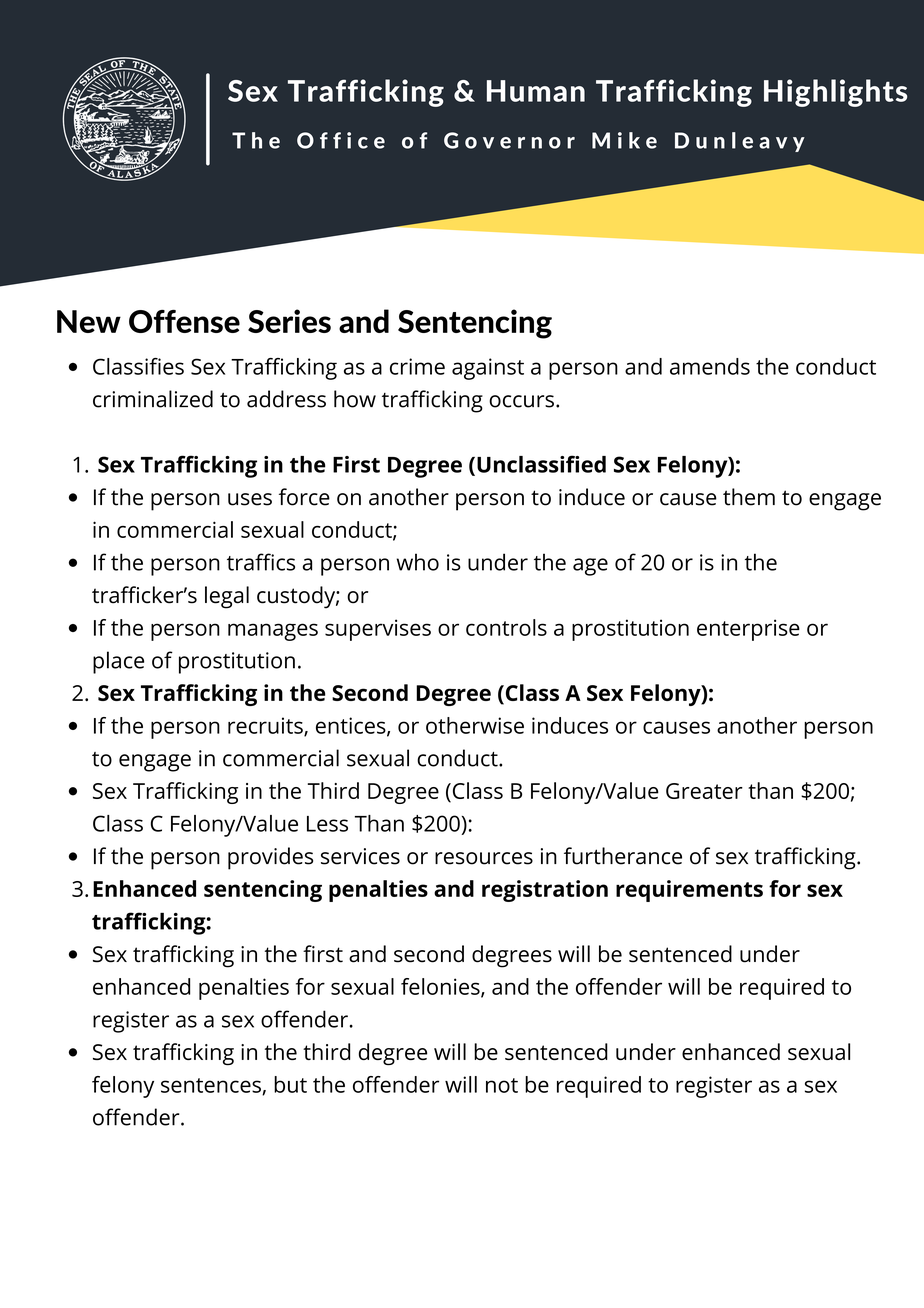 This document has height=1308, width=924. What do you see at coordinates (212, 1086) in the document?
I see `sentences` at bounding box center [212, 1086].
